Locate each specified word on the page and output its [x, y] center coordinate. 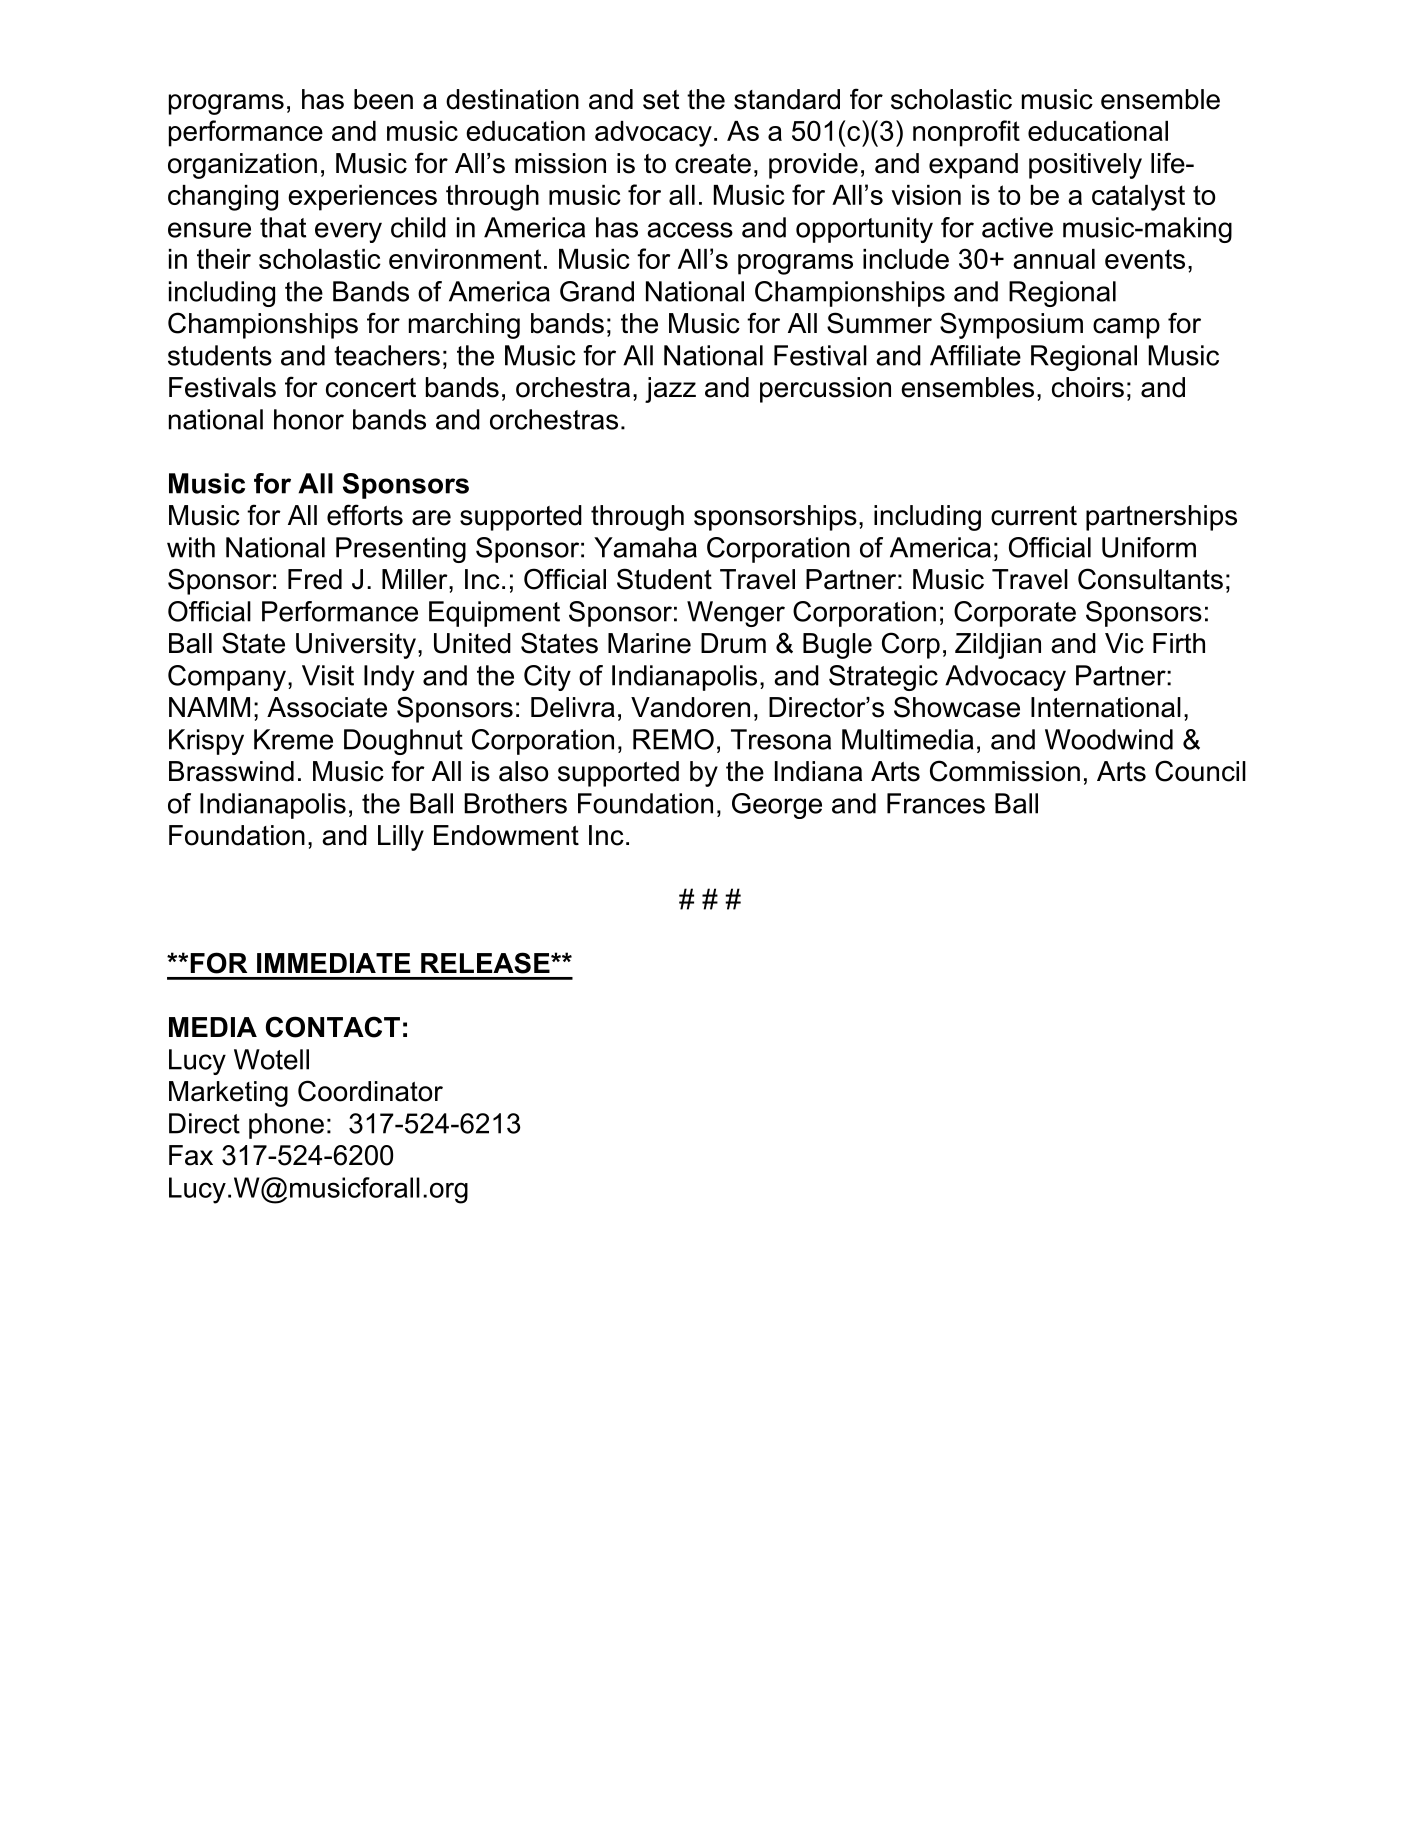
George [777, 806]
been [383, 99]
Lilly [401, 838]
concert [371, 388]
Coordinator [370, 1091]
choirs [1088, 387]
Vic [1124, 643]
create [713, 164]
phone [286, 1126]
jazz [670, 390]
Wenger [736, 614]
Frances [936, 803]
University [356, 646]
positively [1085, 166]
